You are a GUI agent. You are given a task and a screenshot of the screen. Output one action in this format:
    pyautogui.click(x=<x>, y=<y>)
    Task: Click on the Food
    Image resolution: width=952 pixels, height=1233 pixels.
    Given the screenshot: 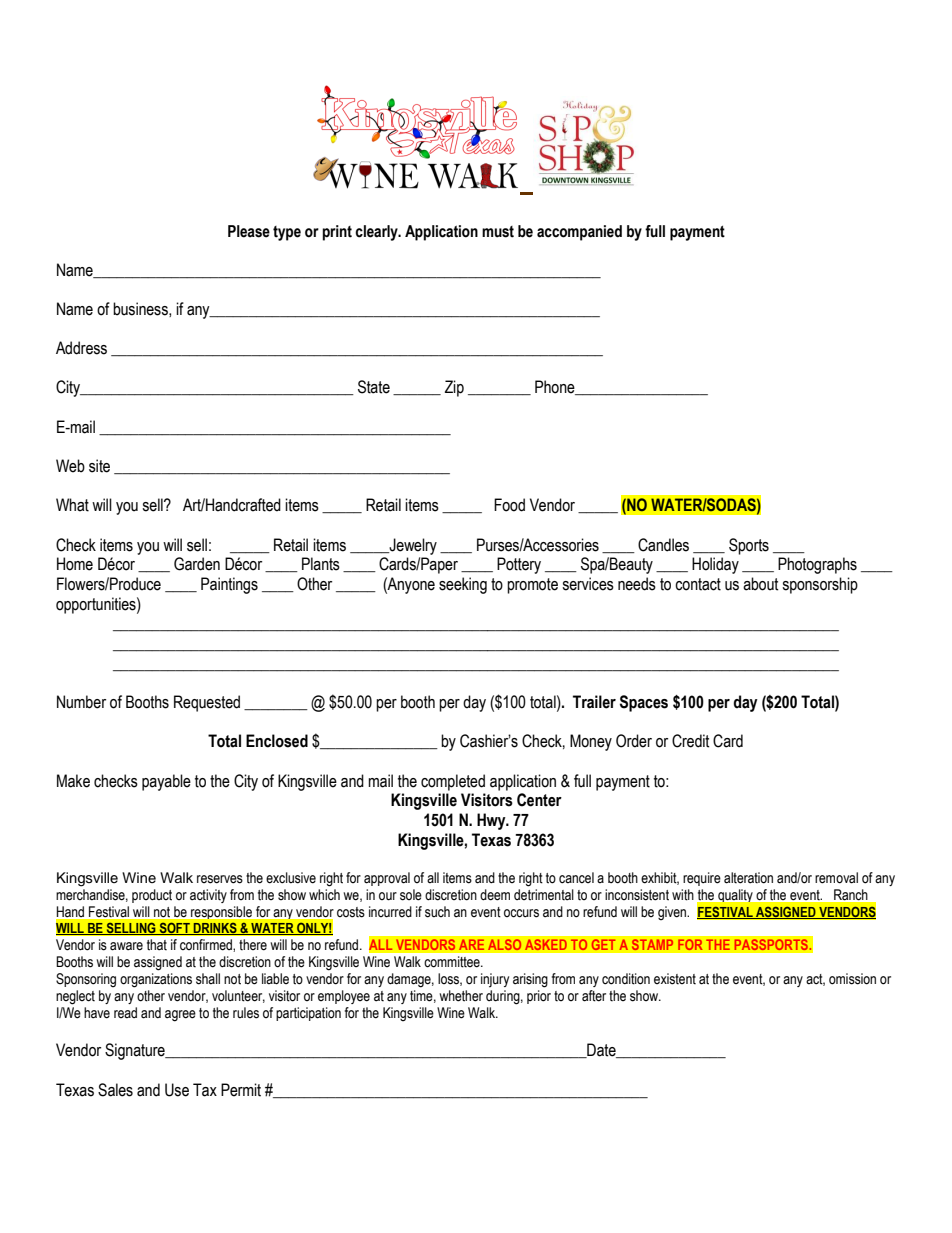 What is the action you would take?
    pyautogui.click(x=509, y=505)
